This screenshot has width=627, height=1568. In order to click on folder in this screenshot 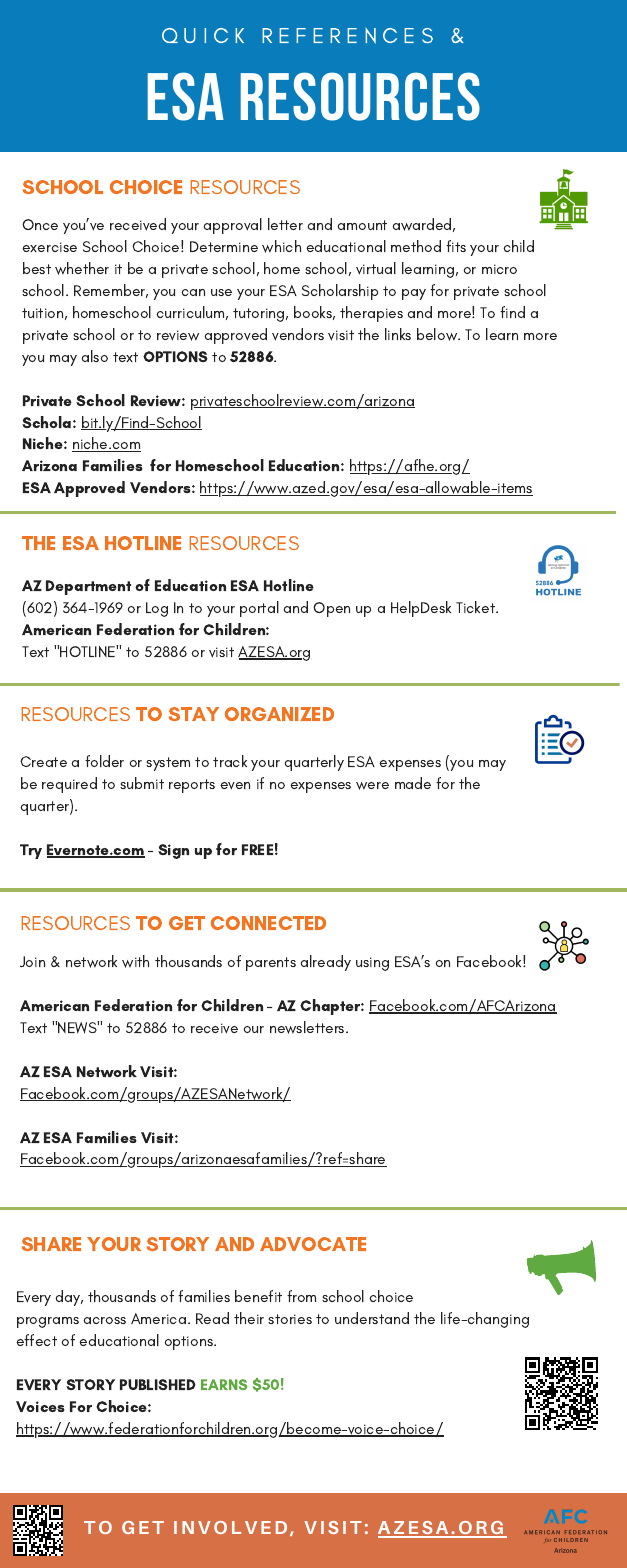, I will do `click(104, 761)`.
